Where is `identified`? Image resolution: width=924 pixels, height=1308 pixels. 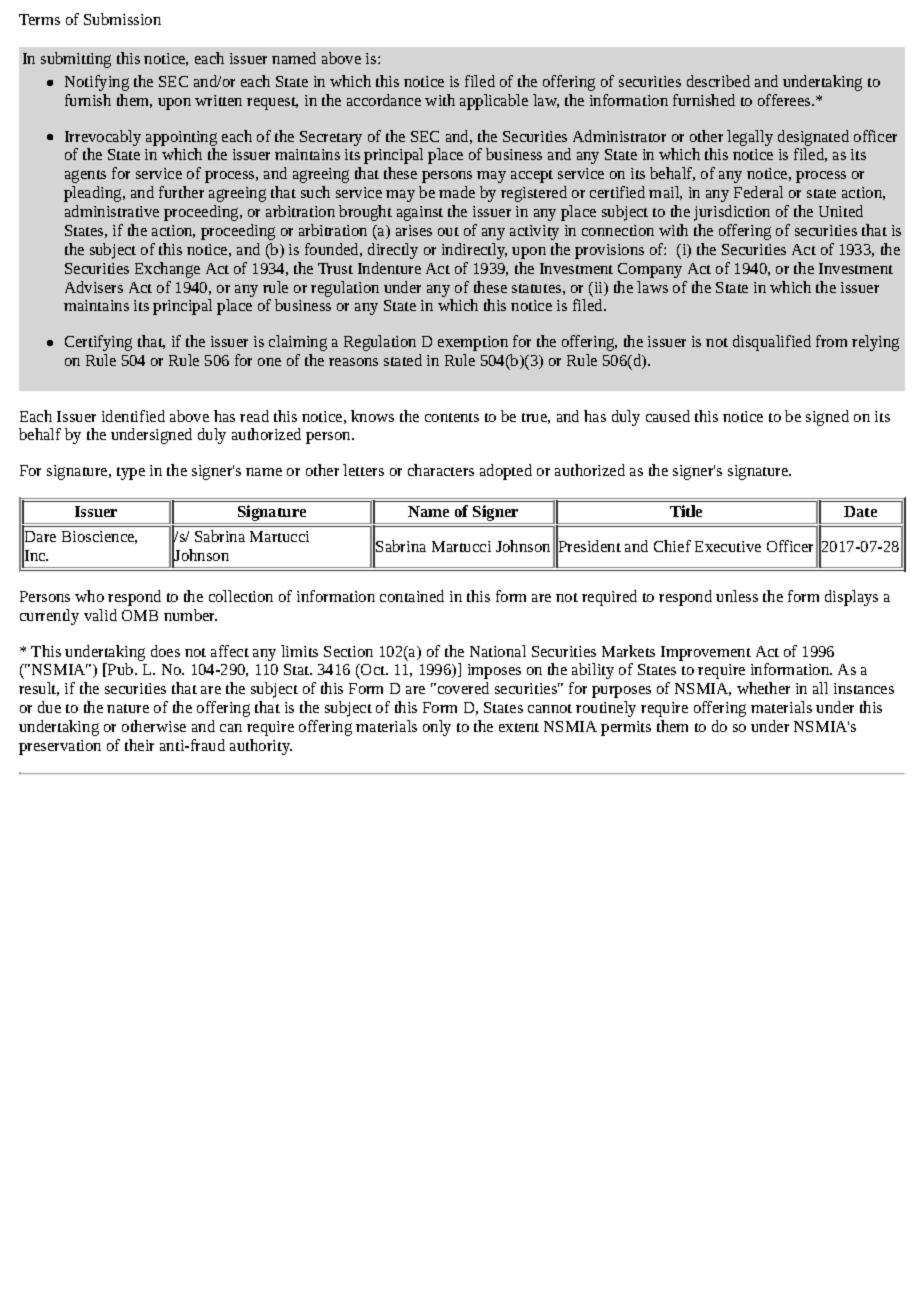
identified is located at coordinates (133, 416).
